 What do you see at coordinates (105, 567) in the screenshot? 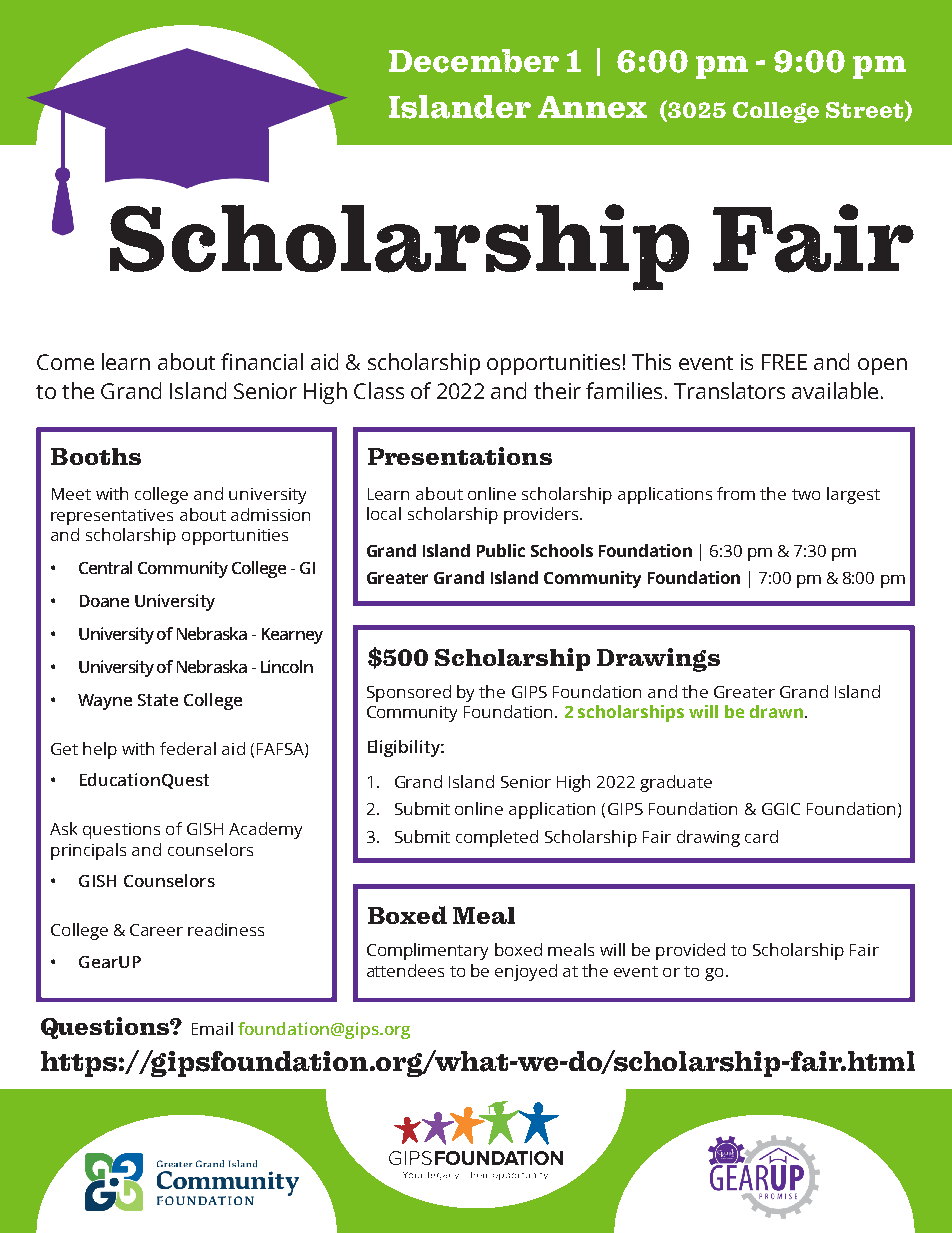
I see `Central` at bounding box center [105, 567].
